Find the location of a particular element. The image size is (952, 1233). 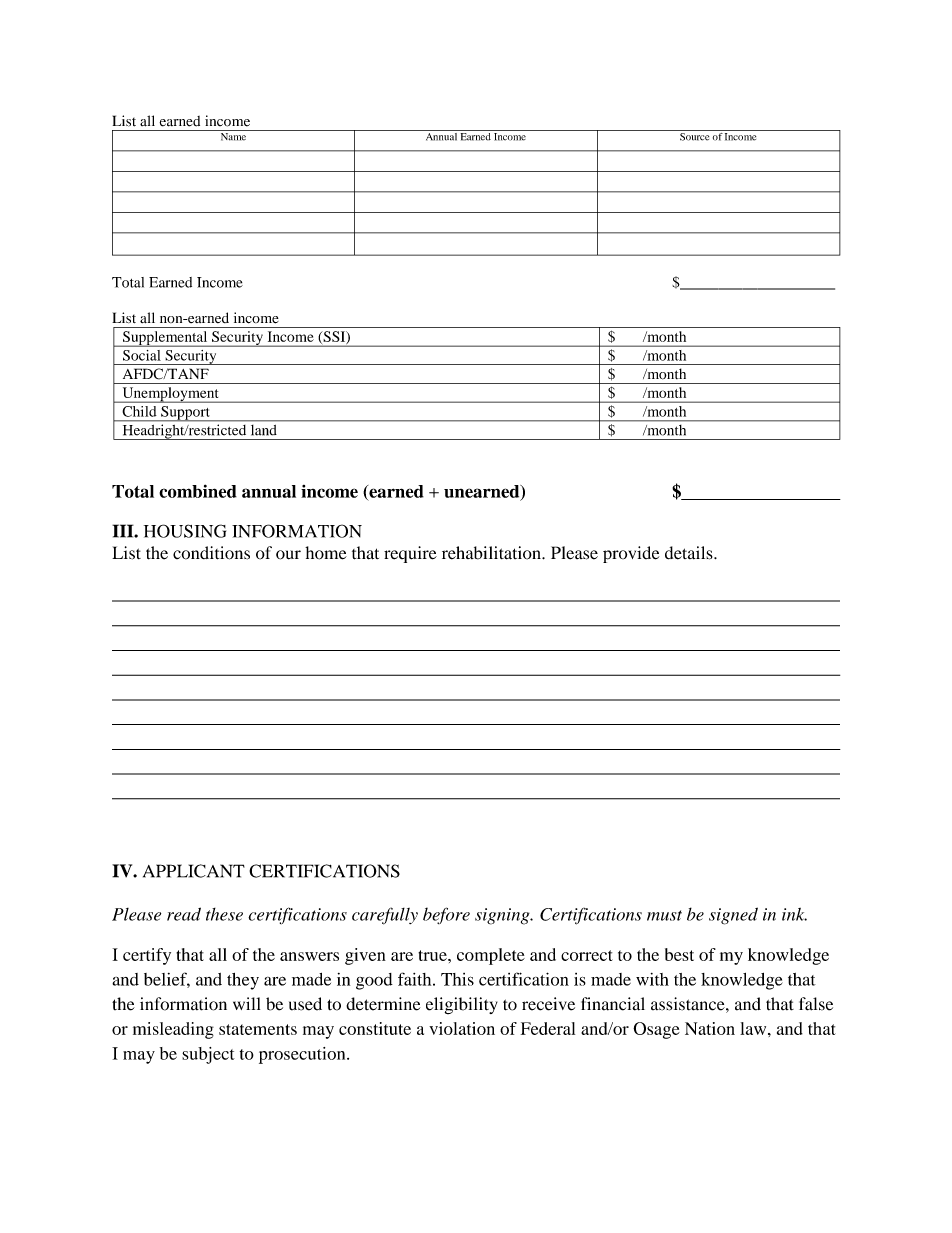

Source is located at coordinates (695, 135).
